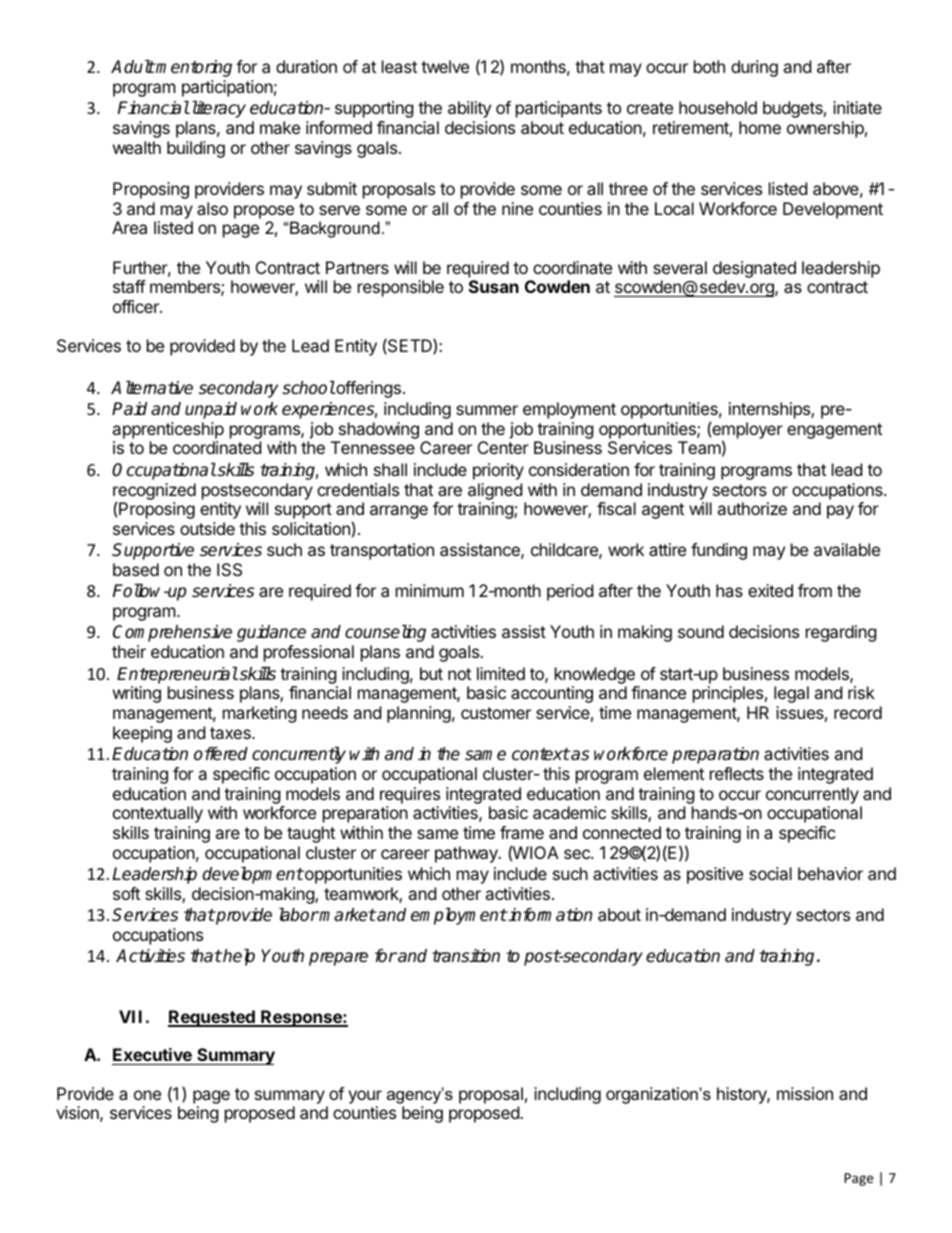 This screenshot has width=952, height=1233. I want to click on exited, so click(770, 590).
